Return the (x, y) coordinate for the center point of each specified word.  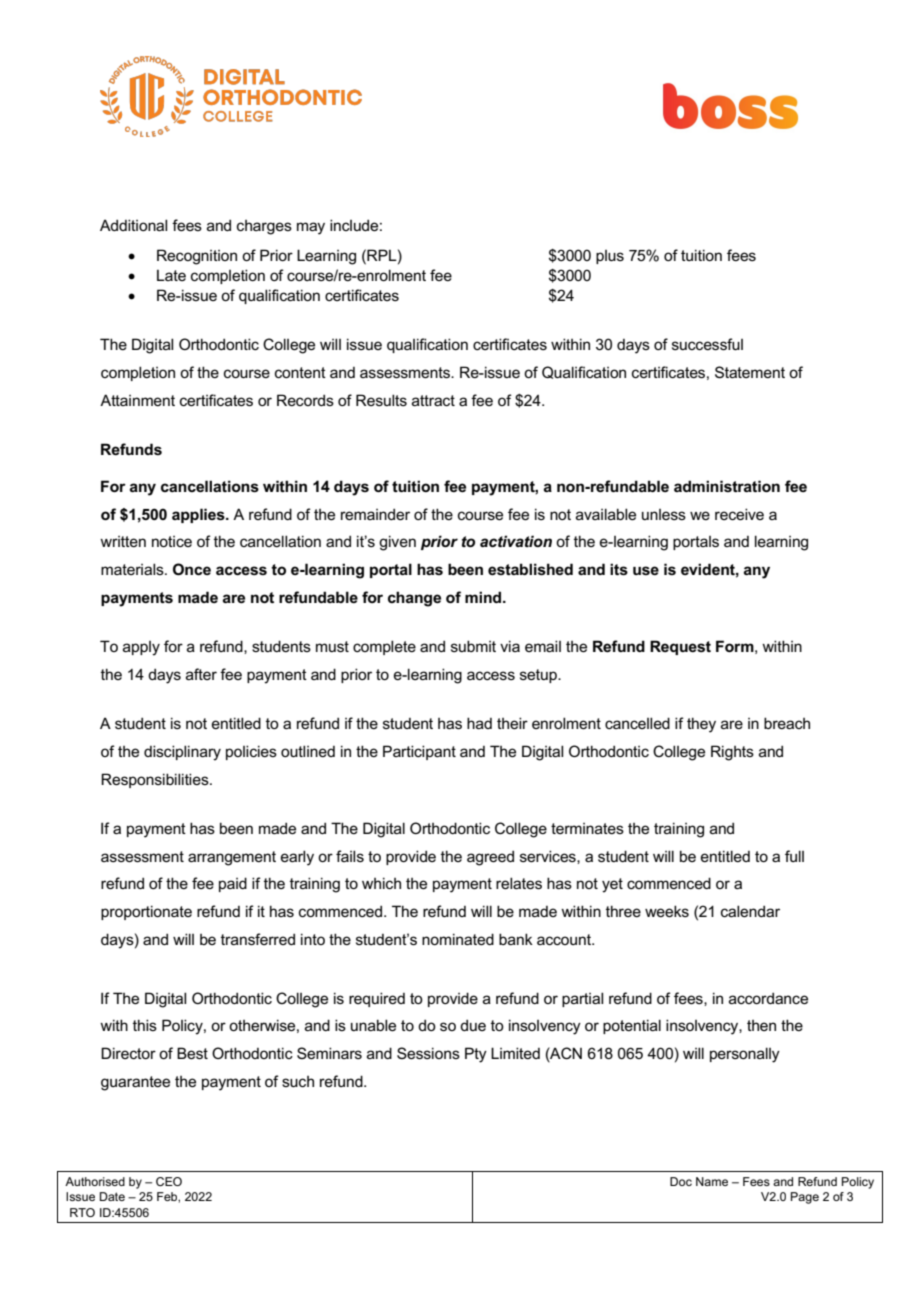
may (311, 228)
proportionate (146, 912)
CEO (169, 1181)
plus (610, 257)
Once (192, 569)
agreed (490, 858)
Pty (476, 1055)
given (397, 543)
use (646, 570)
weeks (667, 911)
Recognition (197, 257)
